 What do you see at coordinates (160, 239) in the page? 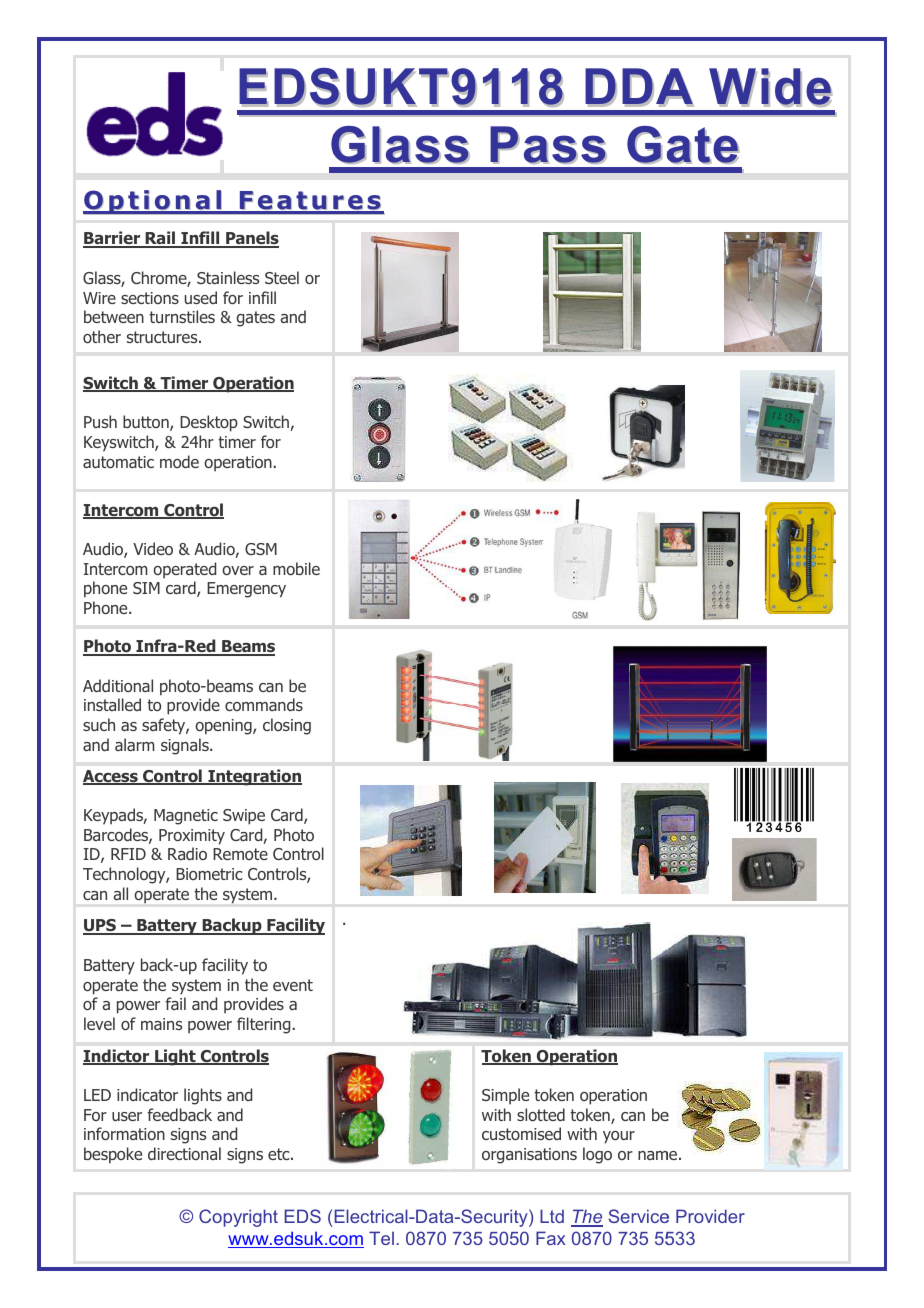
I see `Rail` at bounding box center [160, 239].
